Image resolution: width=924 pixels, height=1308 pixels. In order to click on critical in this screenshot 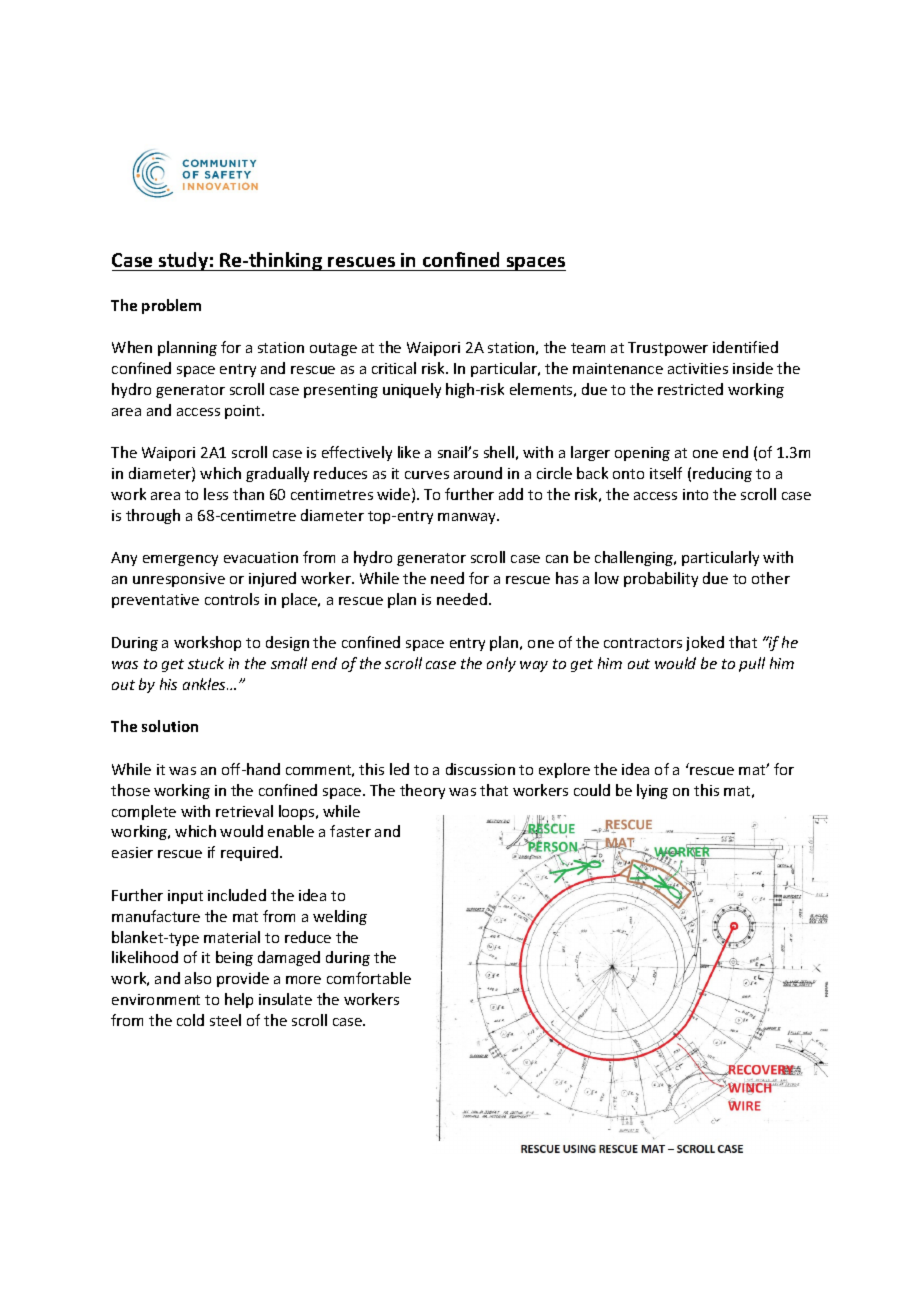, I will do `click(394, 368)`.
